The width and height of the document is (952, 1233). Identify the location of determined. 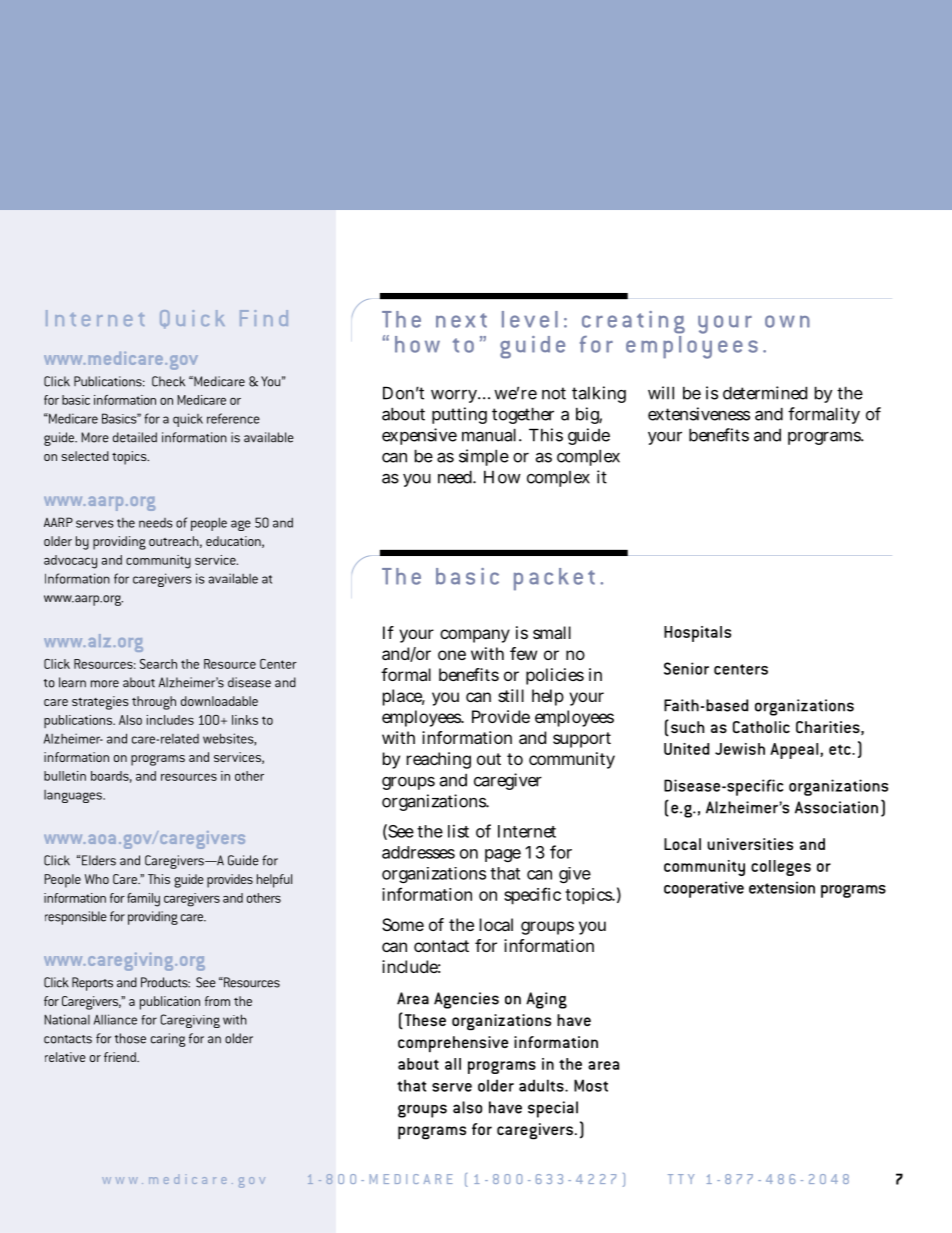
(765, 393).
